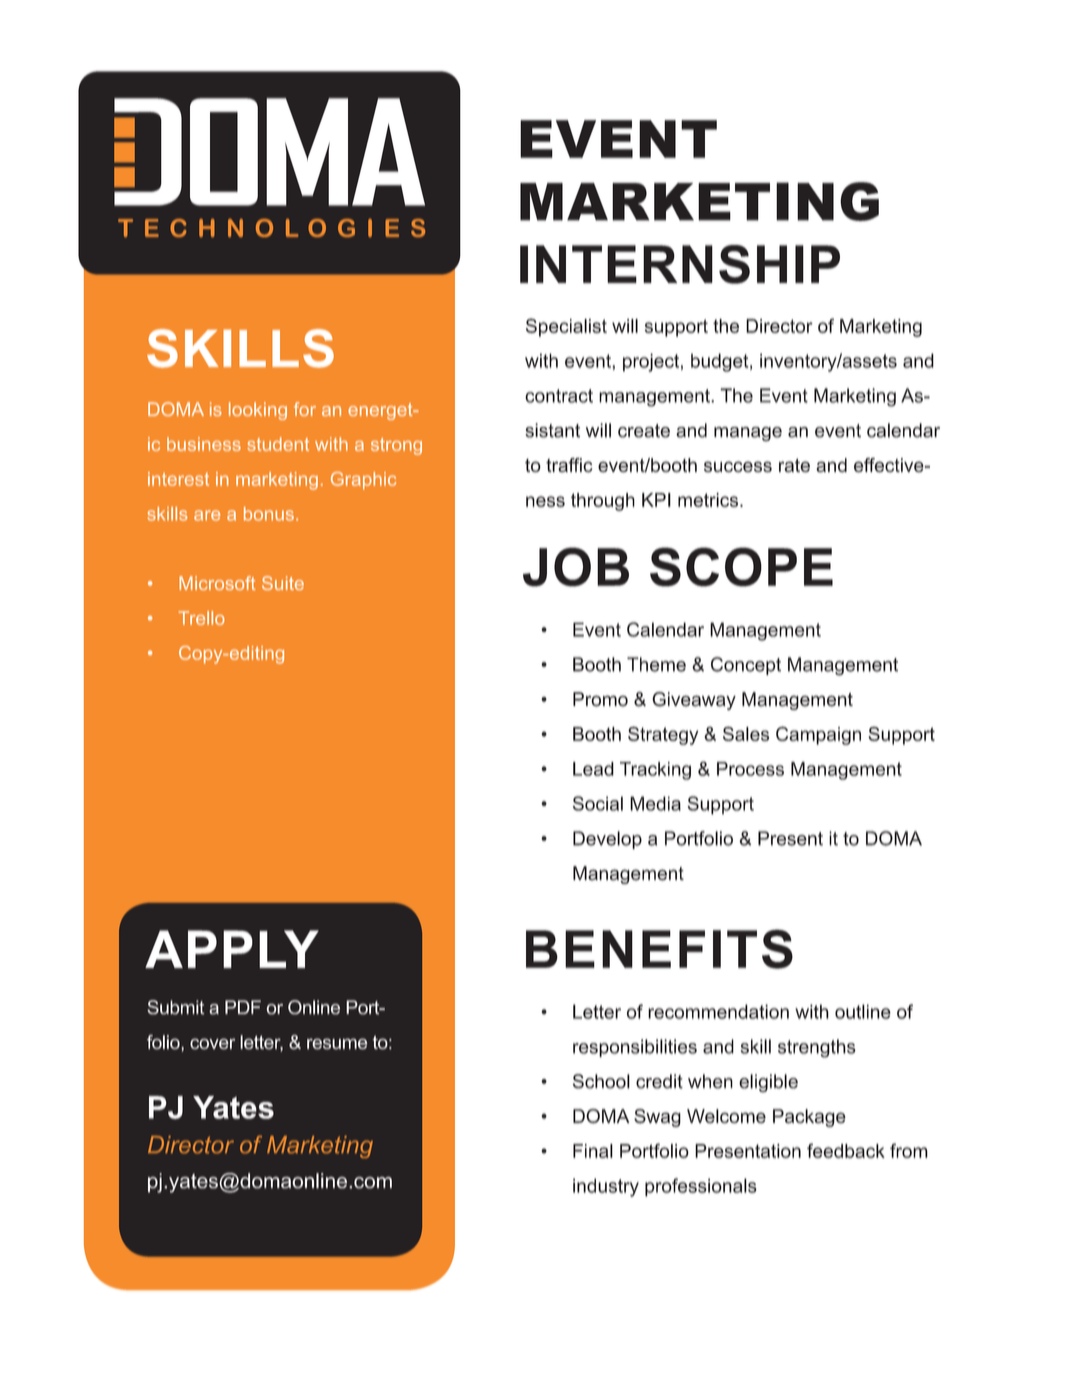  Describe the element at coordinates (566, 327) in the screenshot. I see `Specialist` at that location.
